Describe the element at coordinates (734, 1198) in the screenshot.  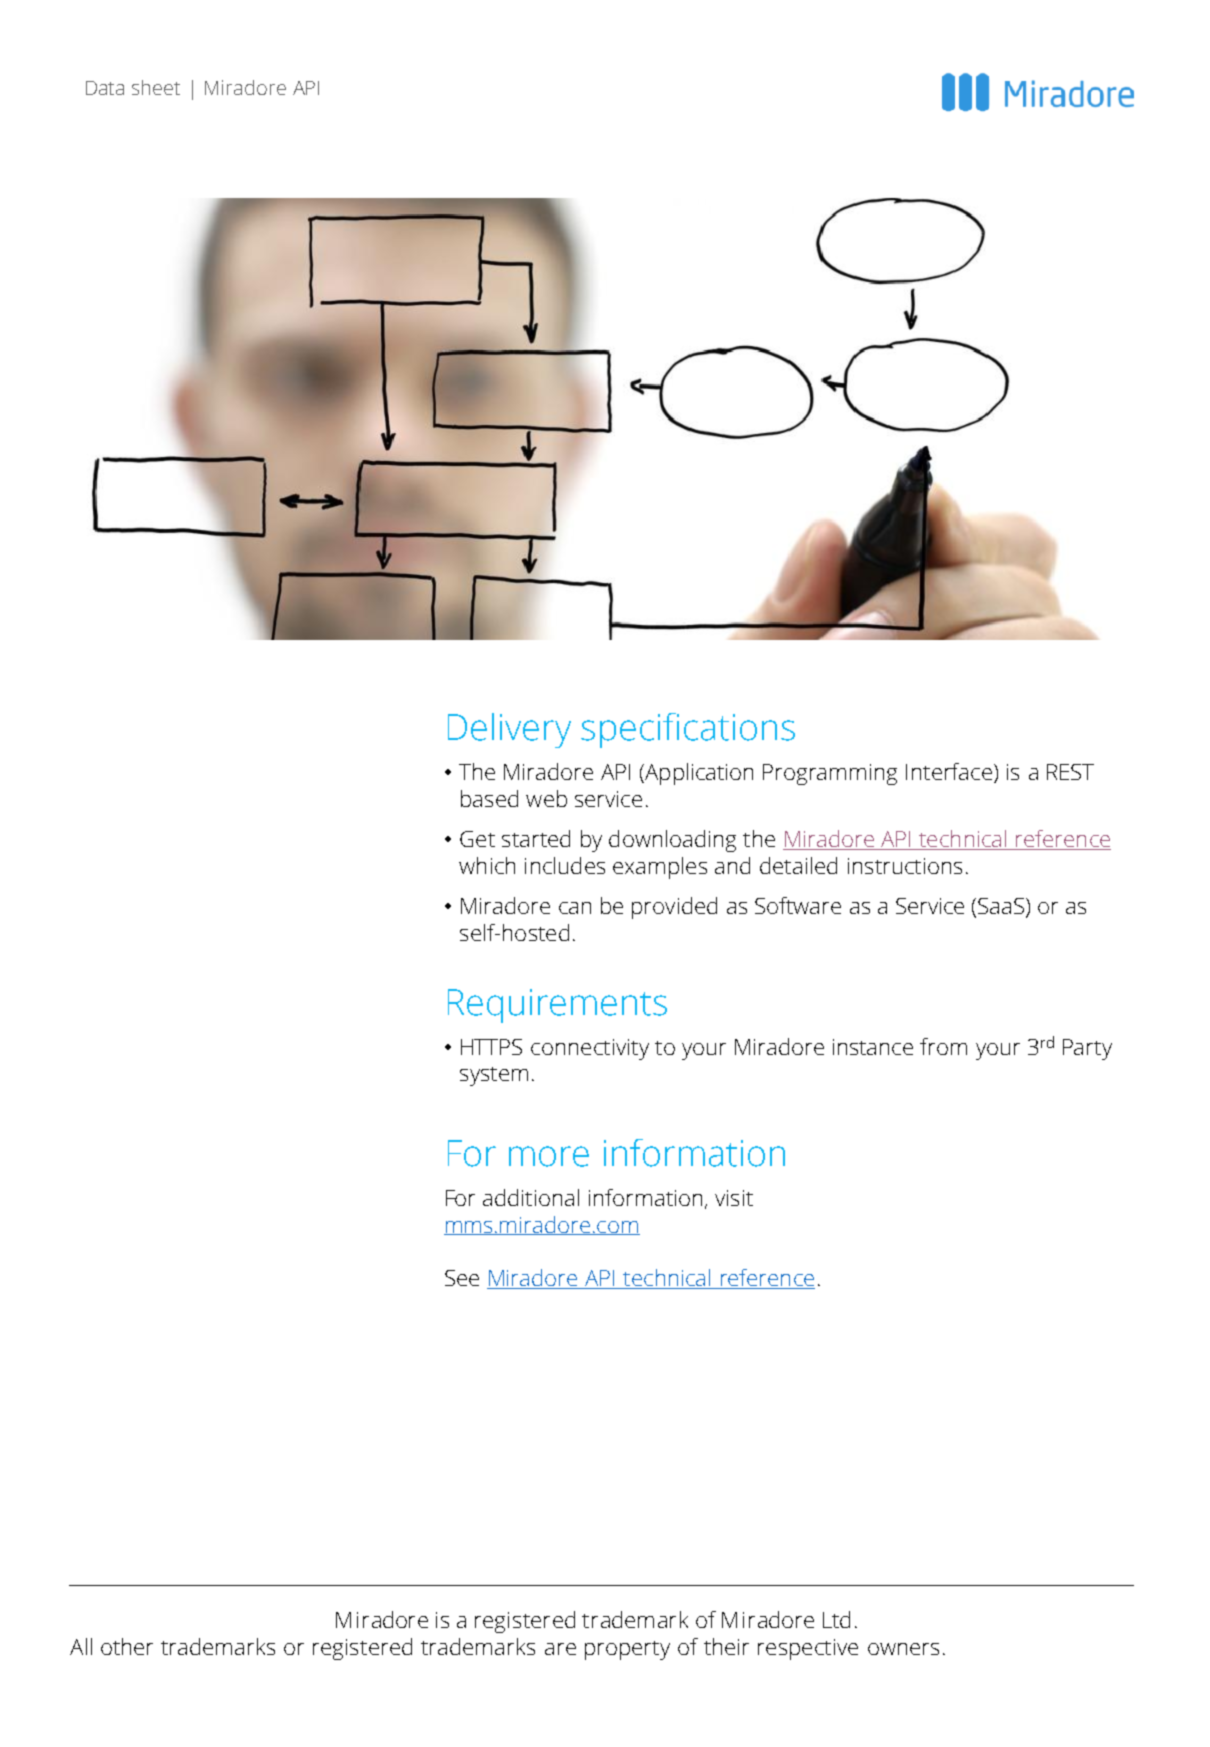
I see `visit` at that location.
